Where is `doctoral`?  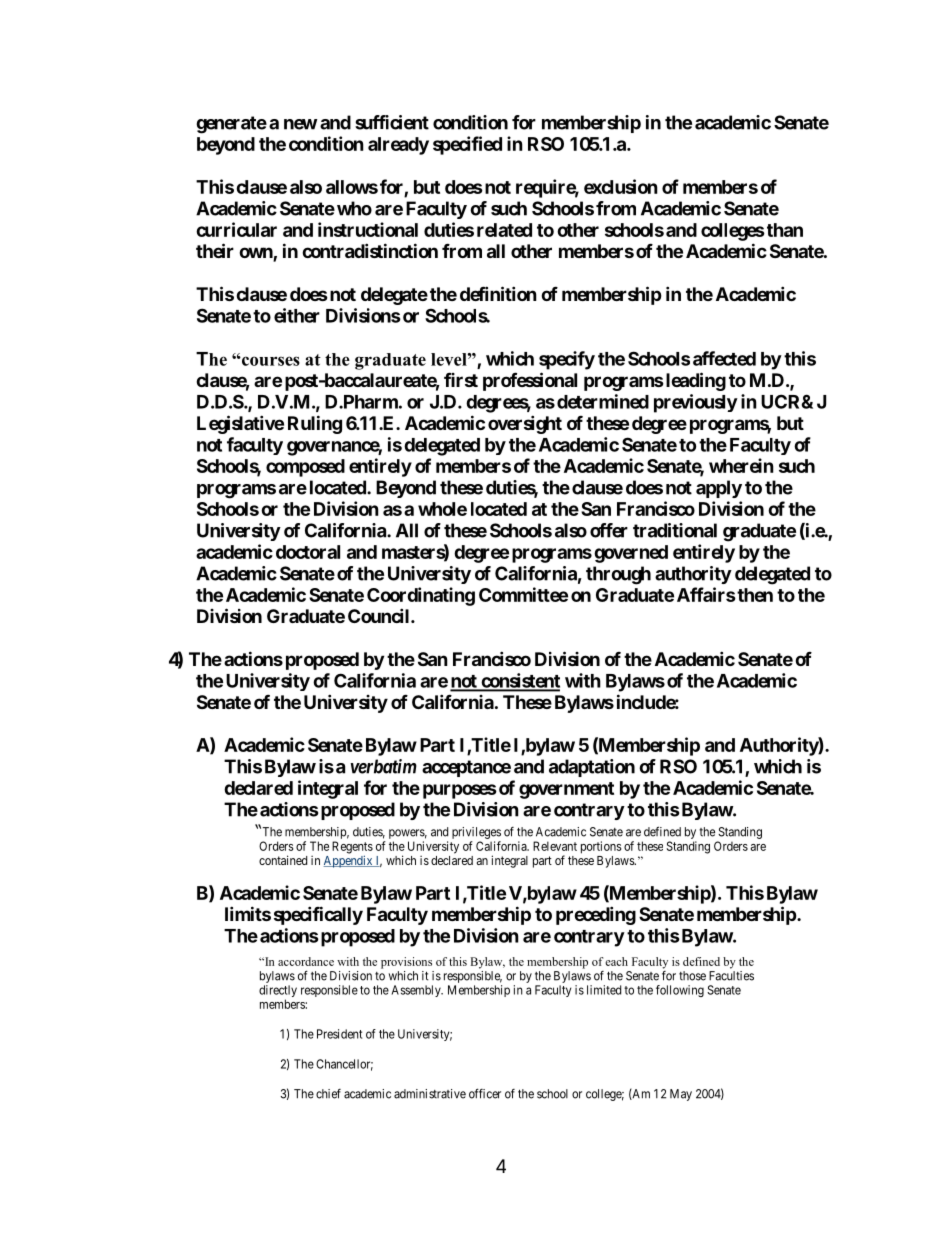
doctoral is located at coordinates (308, 552).
